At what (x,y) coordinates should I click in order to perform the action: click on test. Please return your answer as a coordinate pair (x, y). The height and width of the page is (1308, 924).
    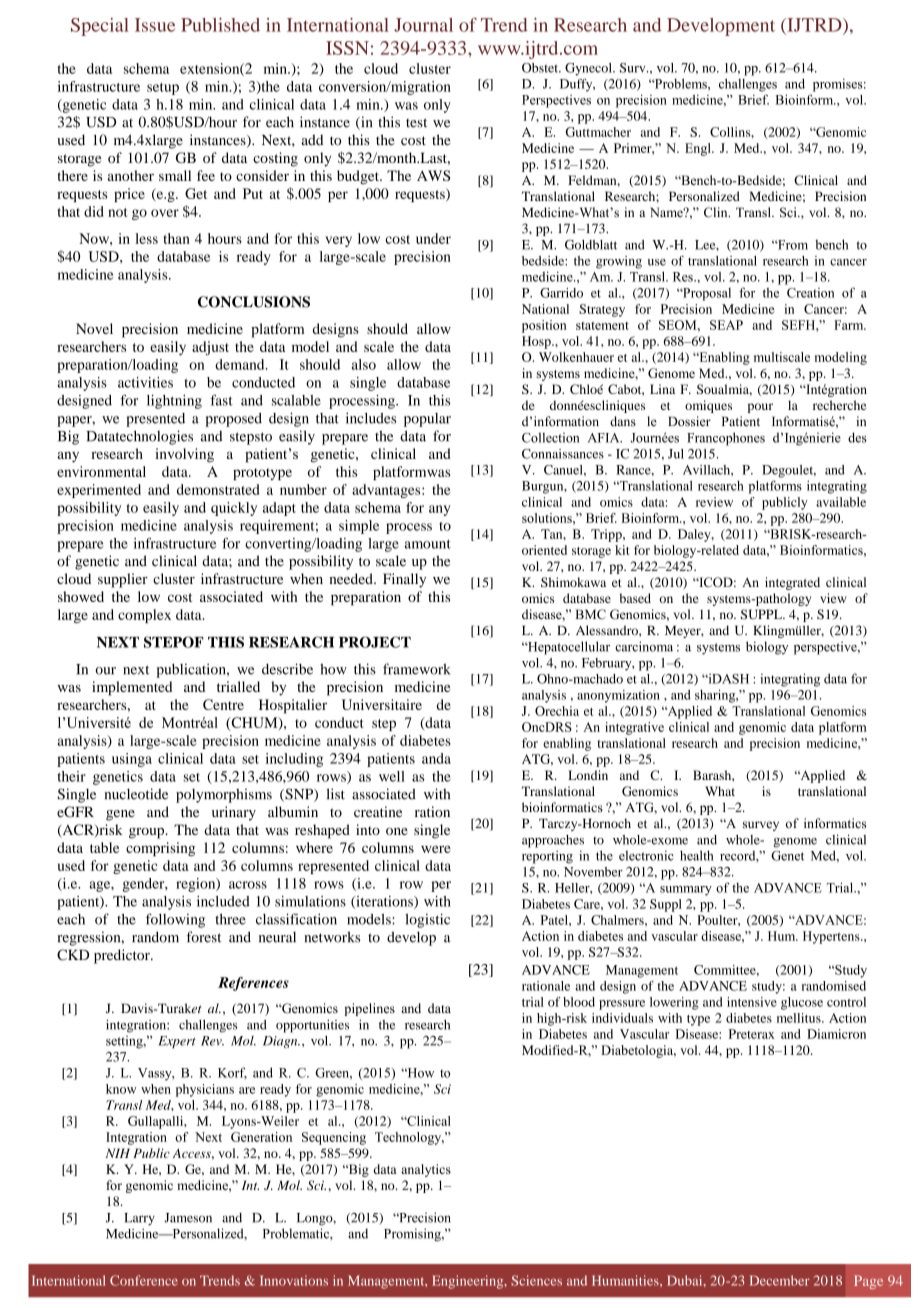
    Looking at the image, I should click on (416, 123).
